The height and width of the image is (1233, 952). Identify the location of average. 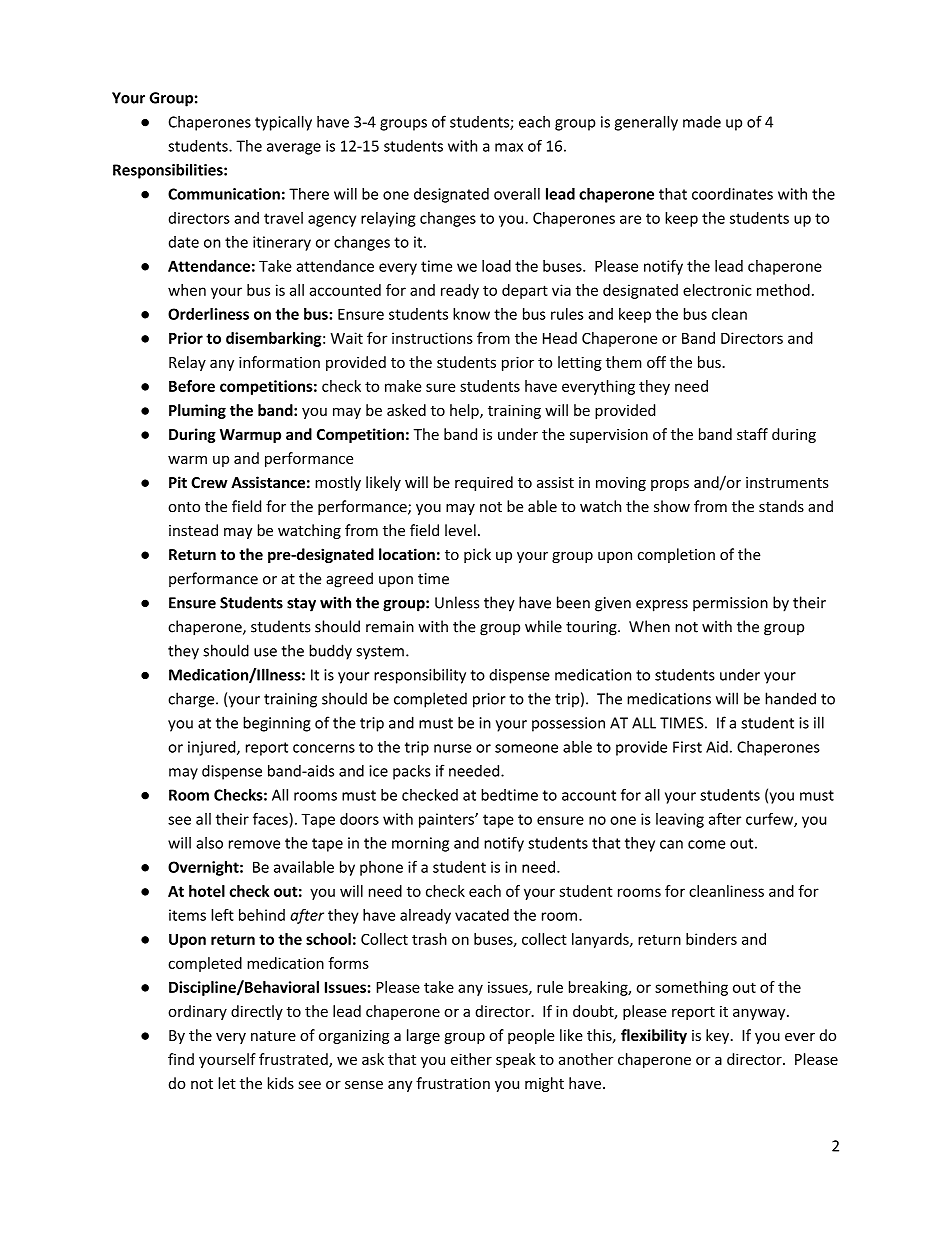
(294, 149).
